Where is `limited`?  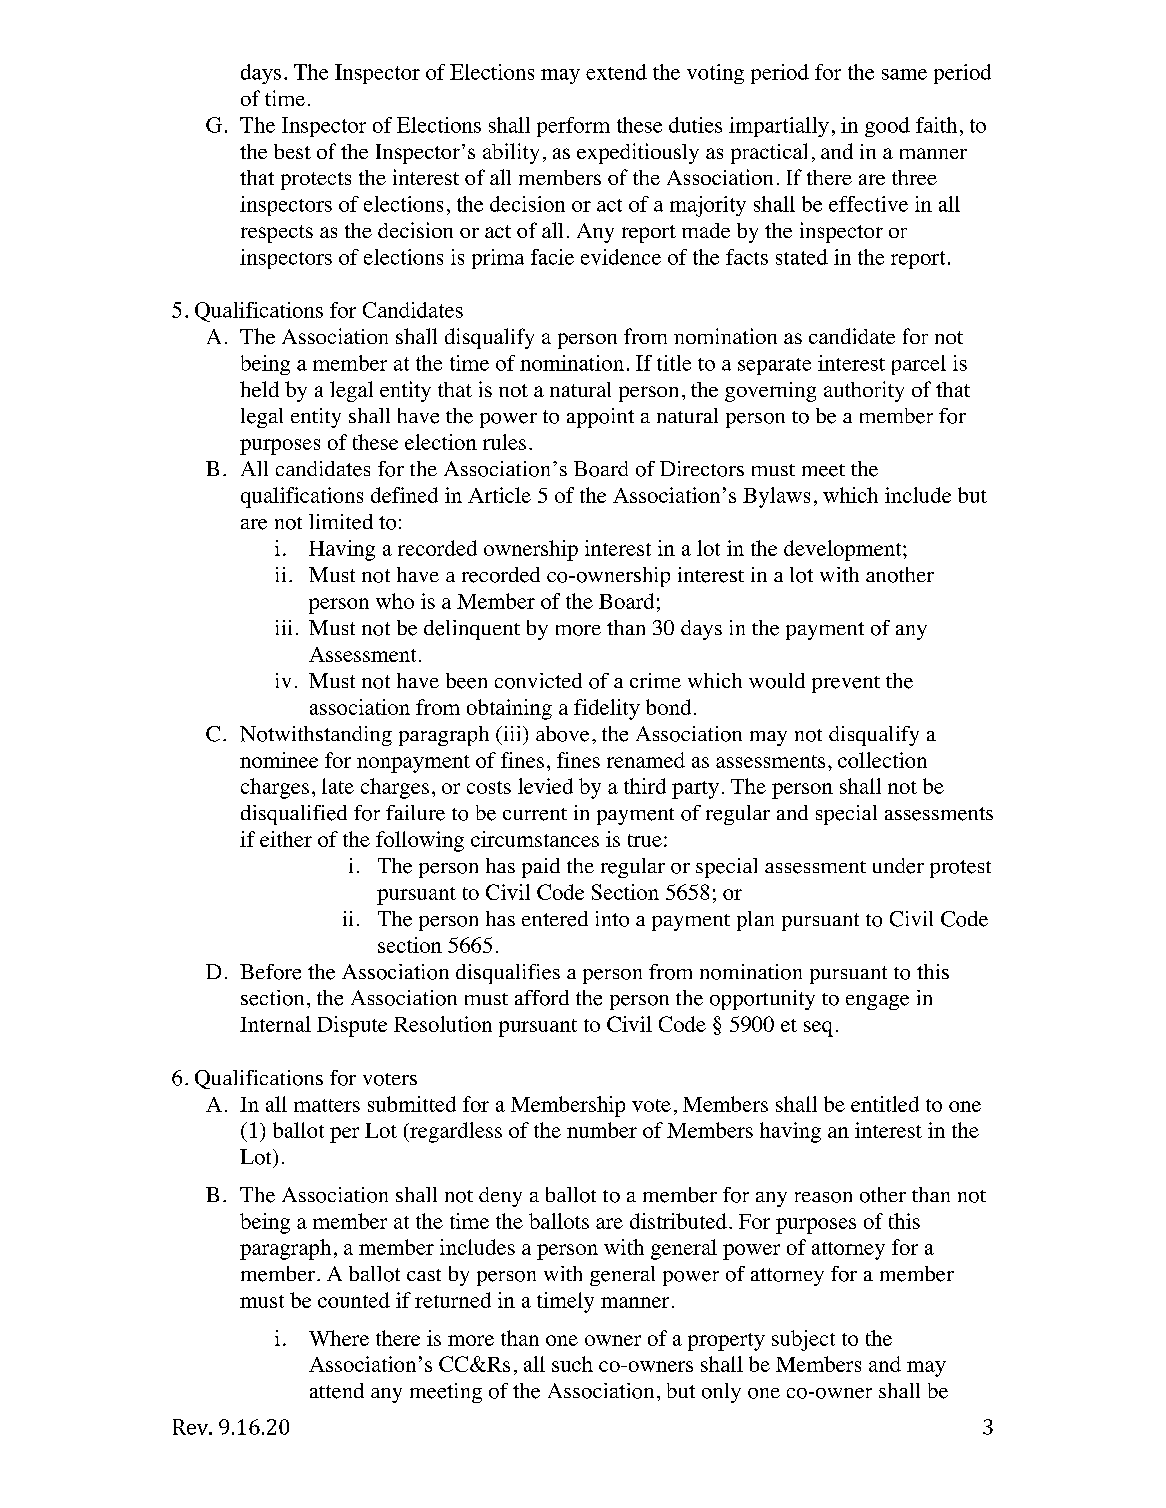 limited is located at coordinates (341, 522).
